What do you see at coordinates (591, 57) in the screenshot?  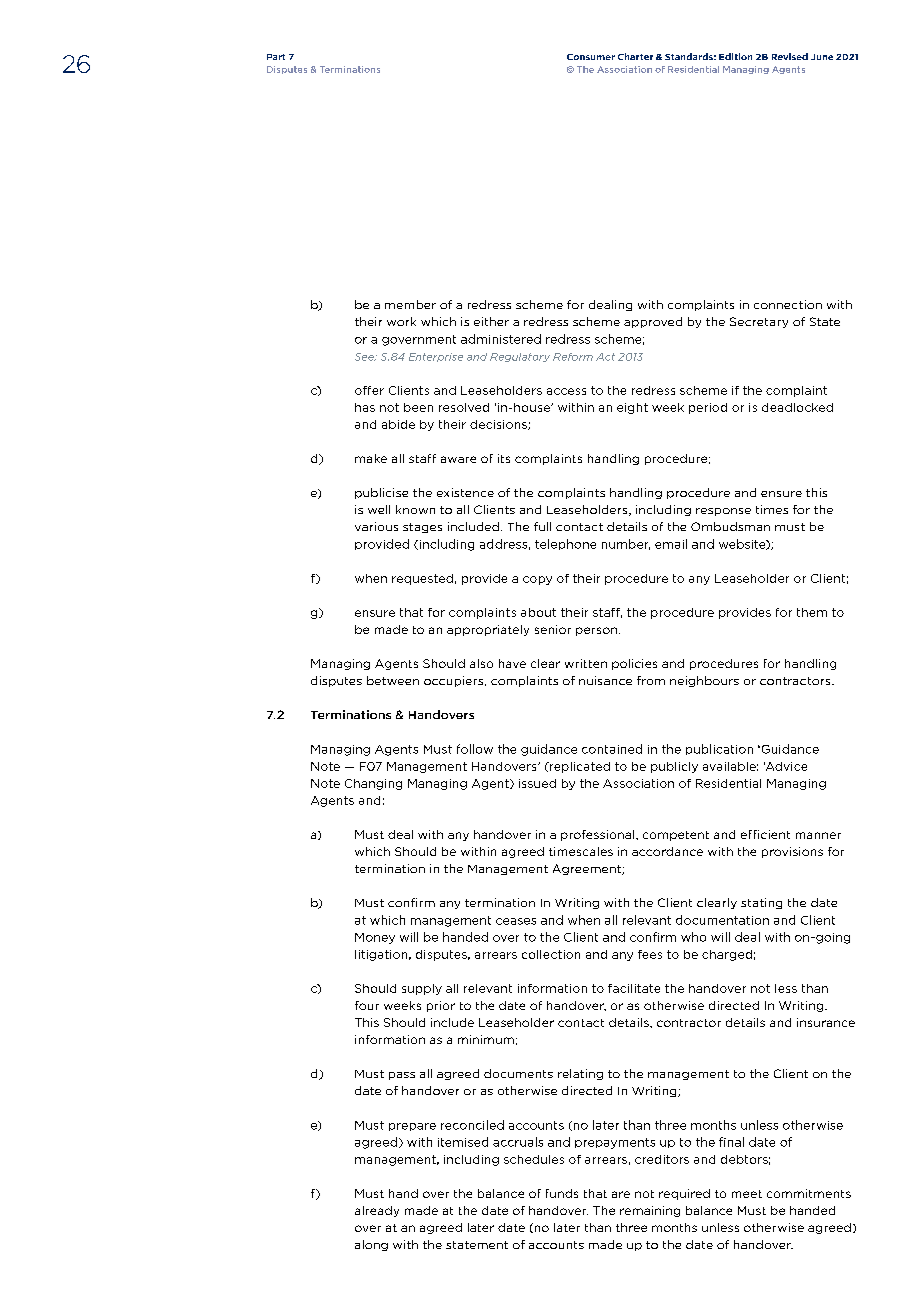 I see `Consumer` at bounding box center [591, 57].
